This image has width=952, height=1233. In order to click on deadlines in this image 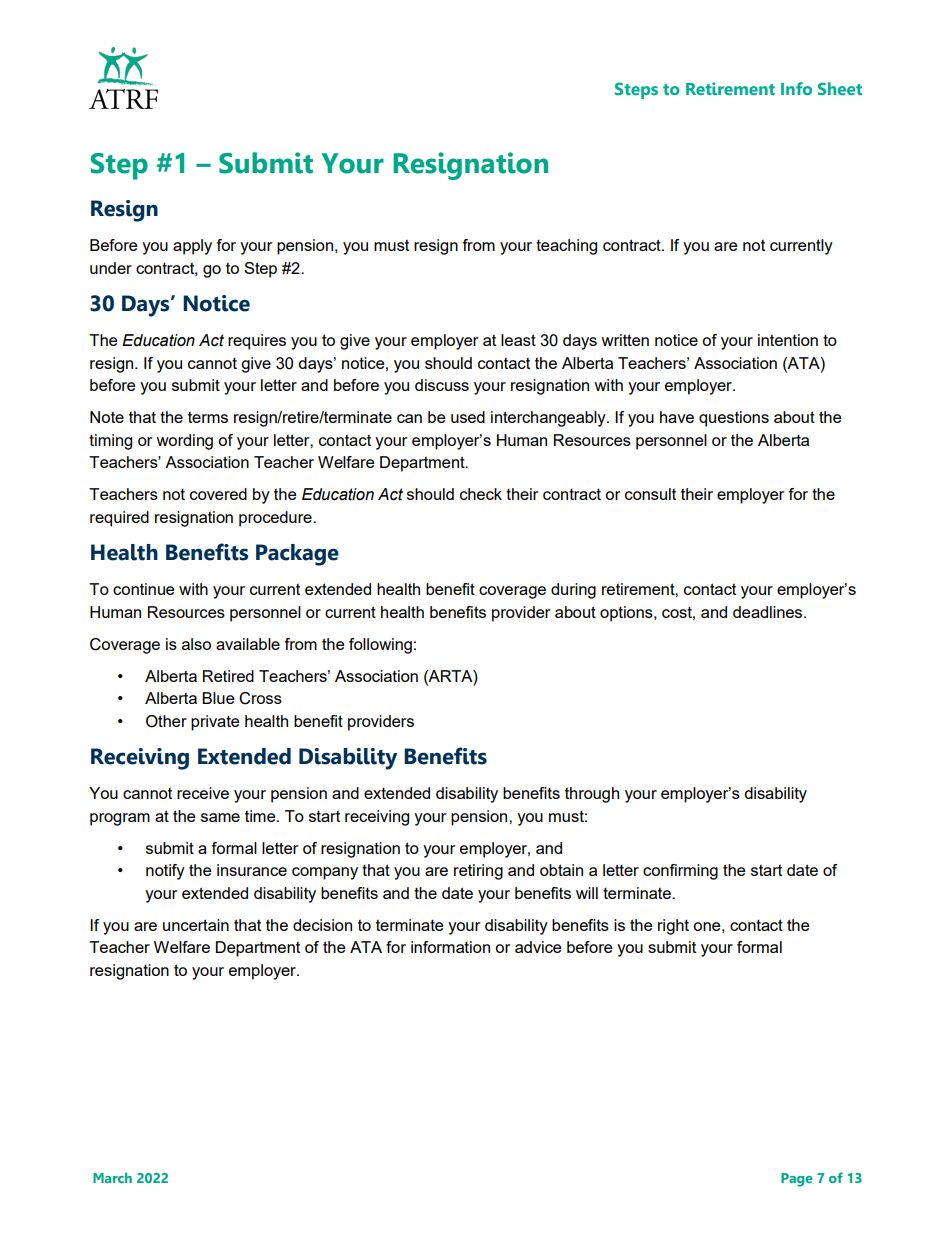, I will do `click(769, 612)`.
